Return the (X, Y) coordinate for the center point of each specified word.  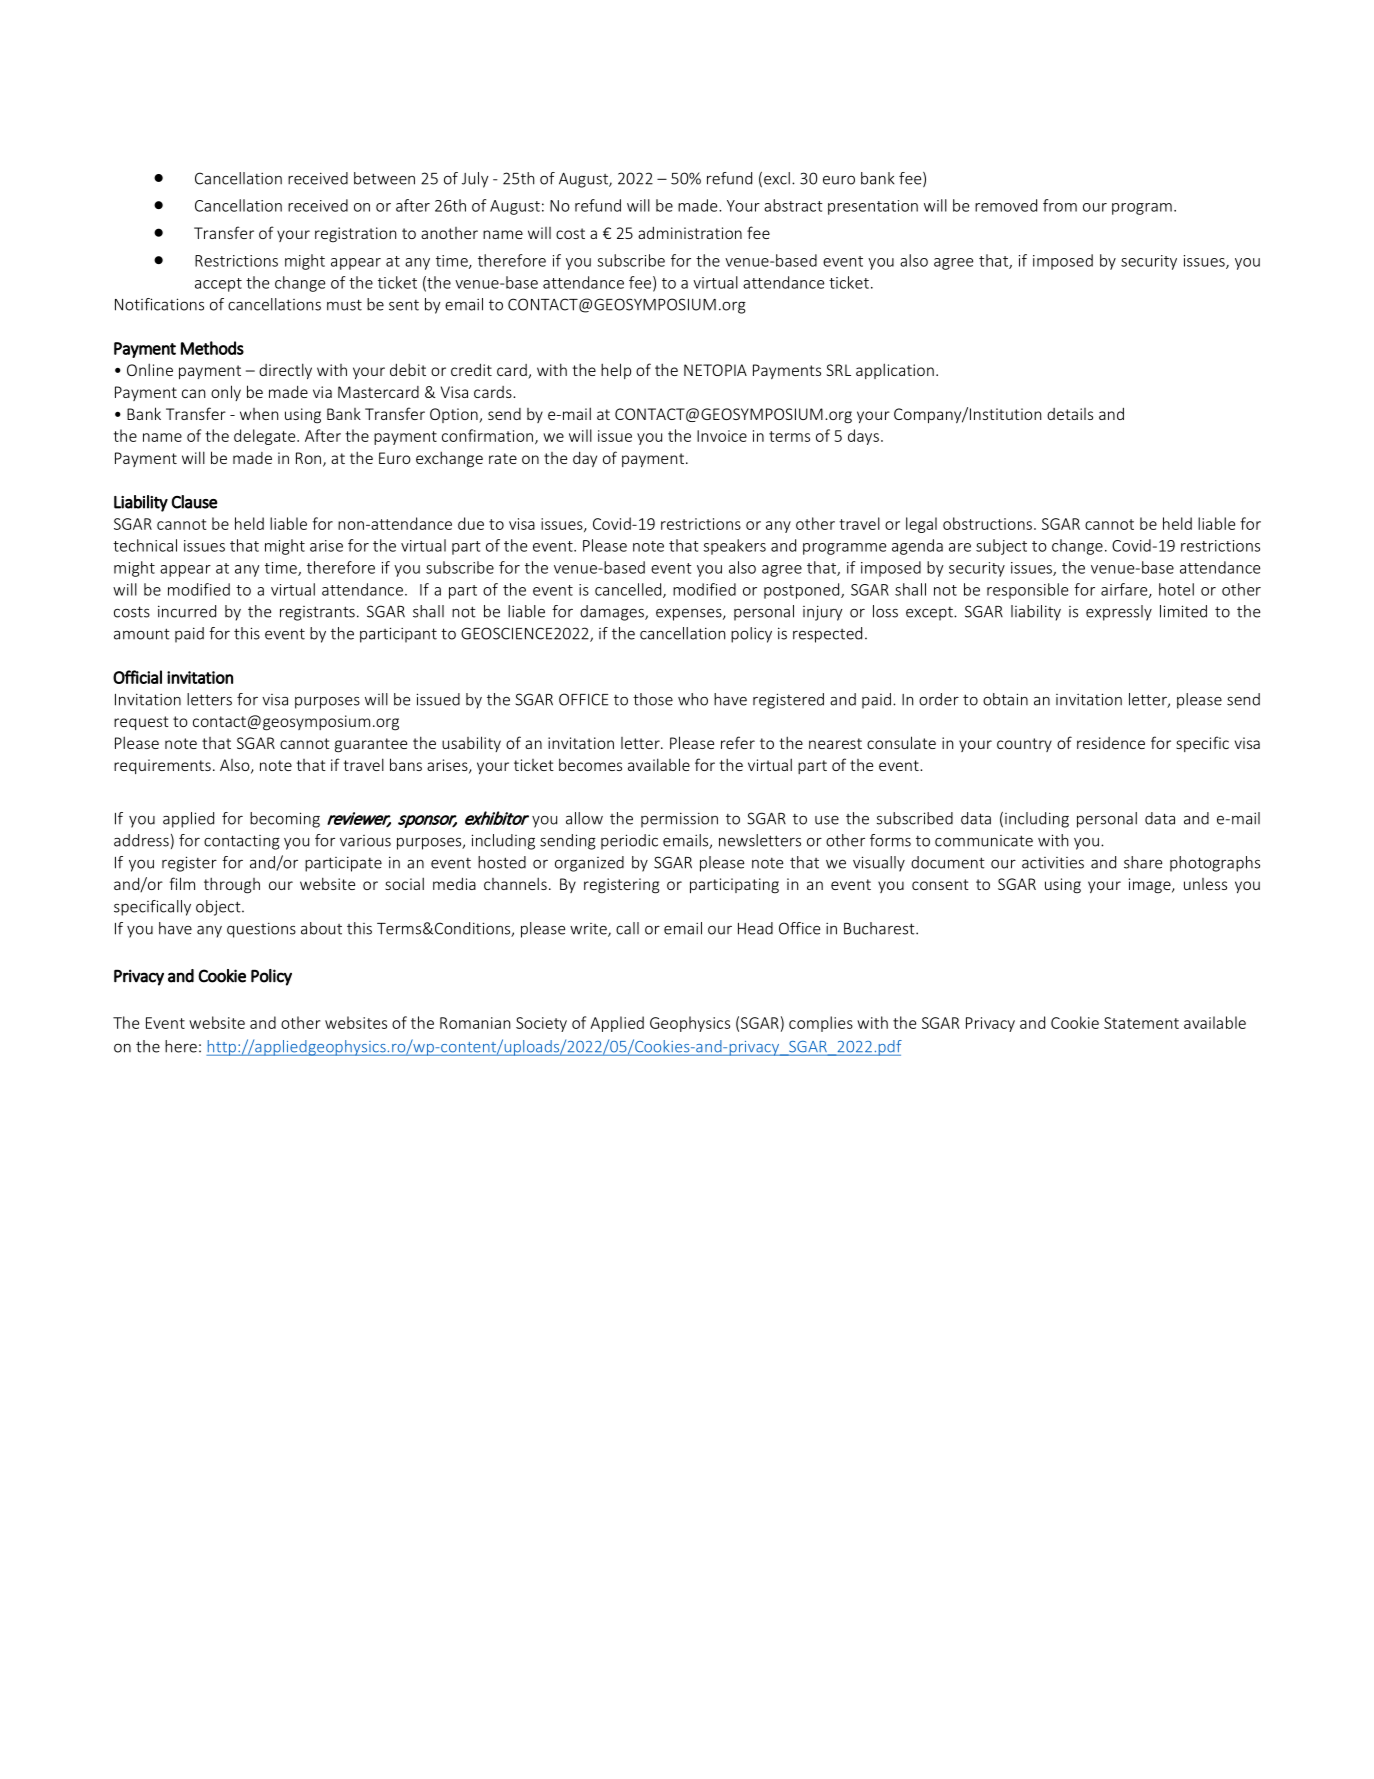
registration (355, 235)
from (1060, 205)
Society (541, 1024)
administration (690, 232)
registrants (317, 613)
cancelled (629, 590)
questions (261, 930)
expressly (1119, 613)
